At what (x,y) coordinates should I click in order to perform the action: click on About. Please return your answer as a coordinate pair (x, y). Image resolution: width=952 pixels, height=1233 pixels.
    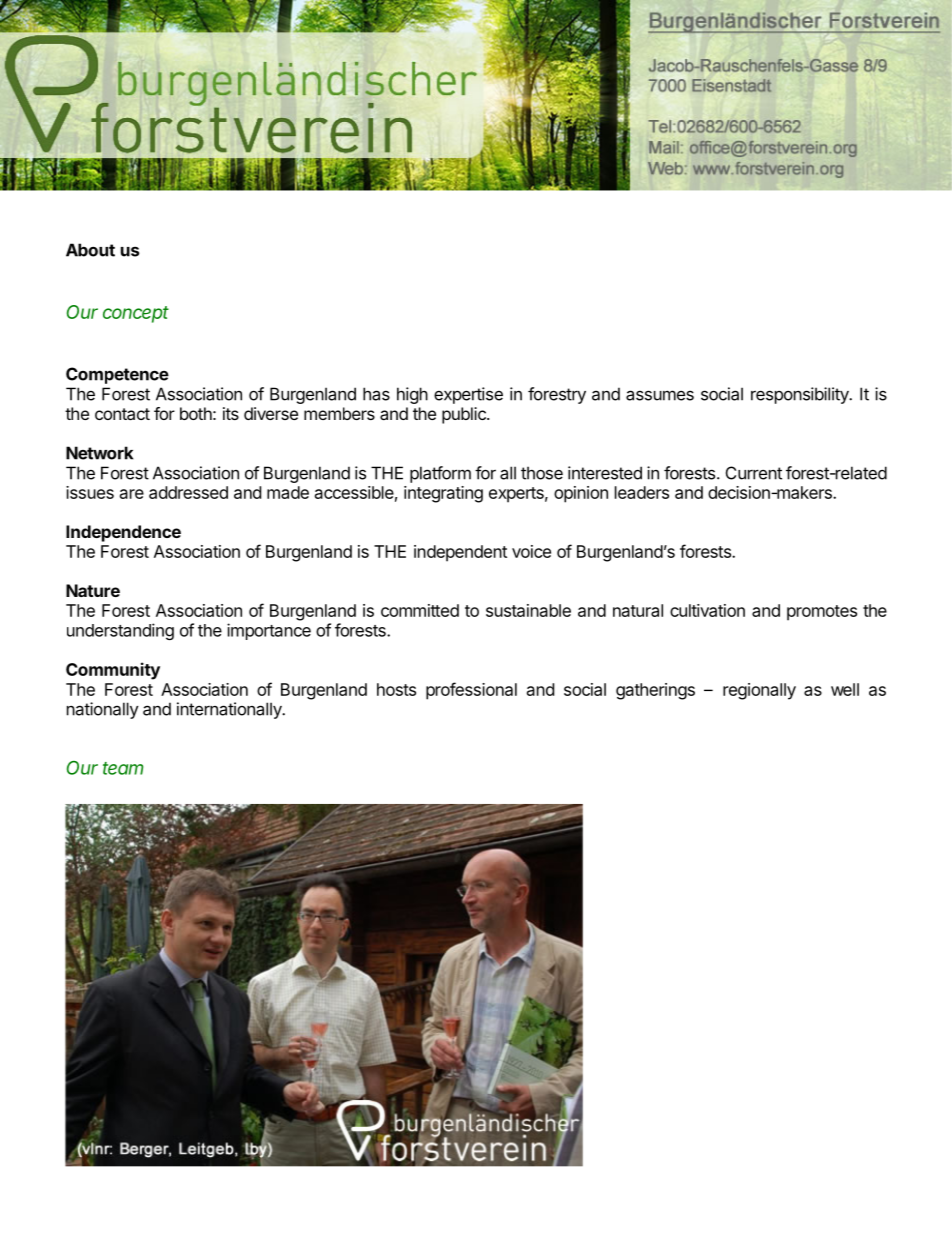
    Looking at the image, I should click on (90, 250).
